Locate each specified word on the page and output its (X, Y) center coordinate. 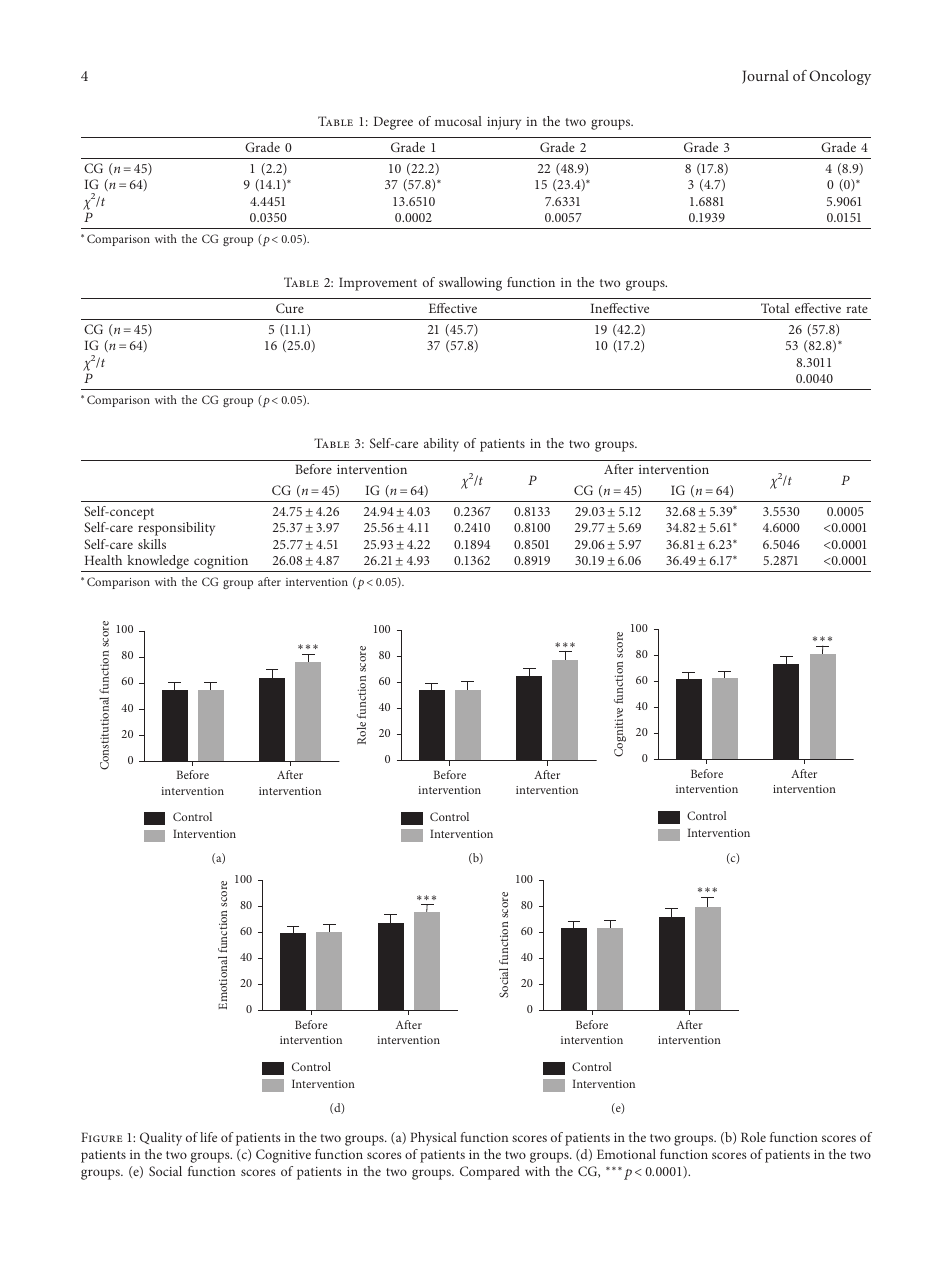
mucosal (458, 121)
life (208, 1137)
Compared (490, 1173)
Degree (393, 123)
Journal (765, 77)
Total (775, 308)
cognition (221, 564)
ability (441, 445)
